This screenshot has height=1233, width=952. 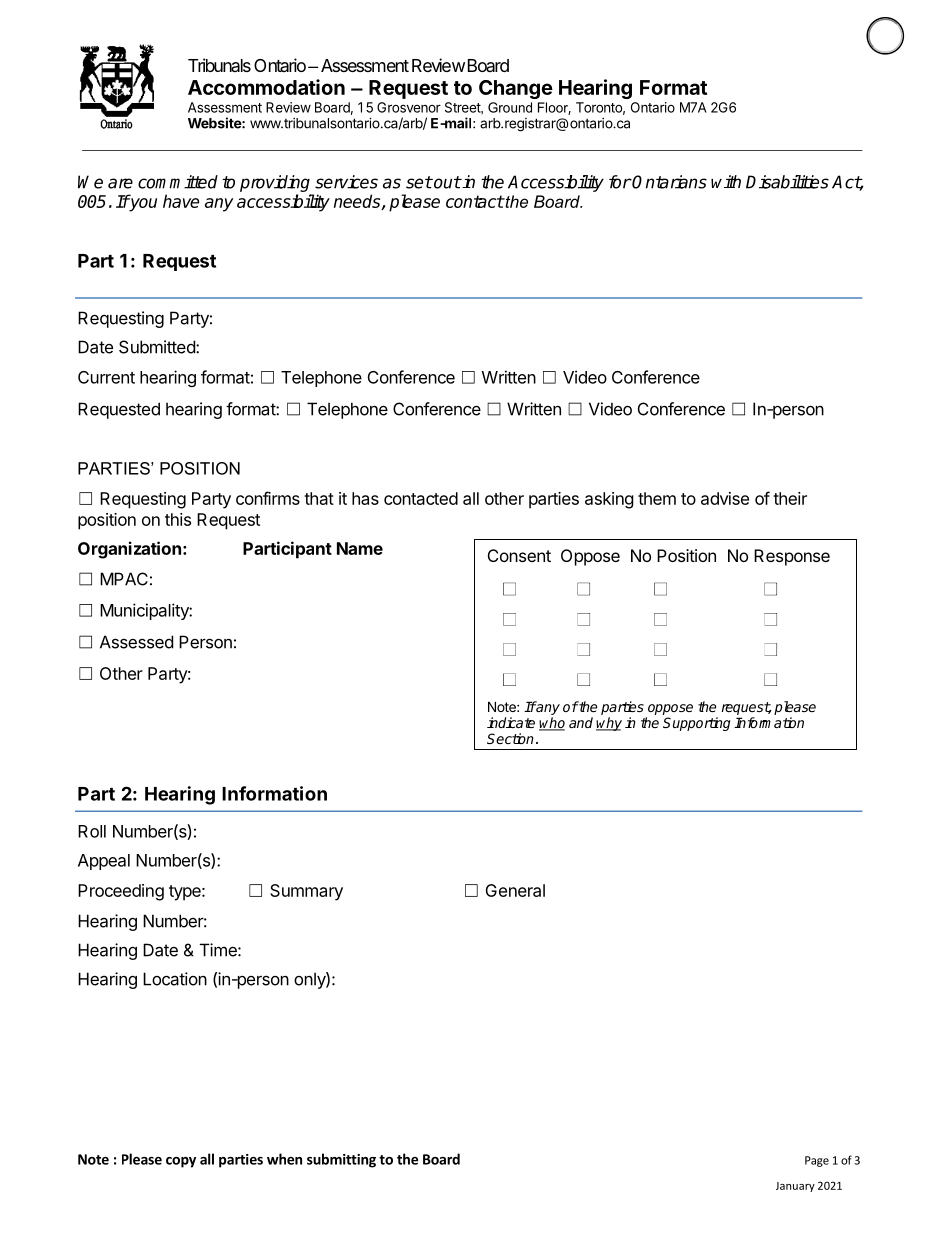 What do you see at coordinates (725, 498) in the screenshot?
I see `advise` at bounding box center [725, 498].
